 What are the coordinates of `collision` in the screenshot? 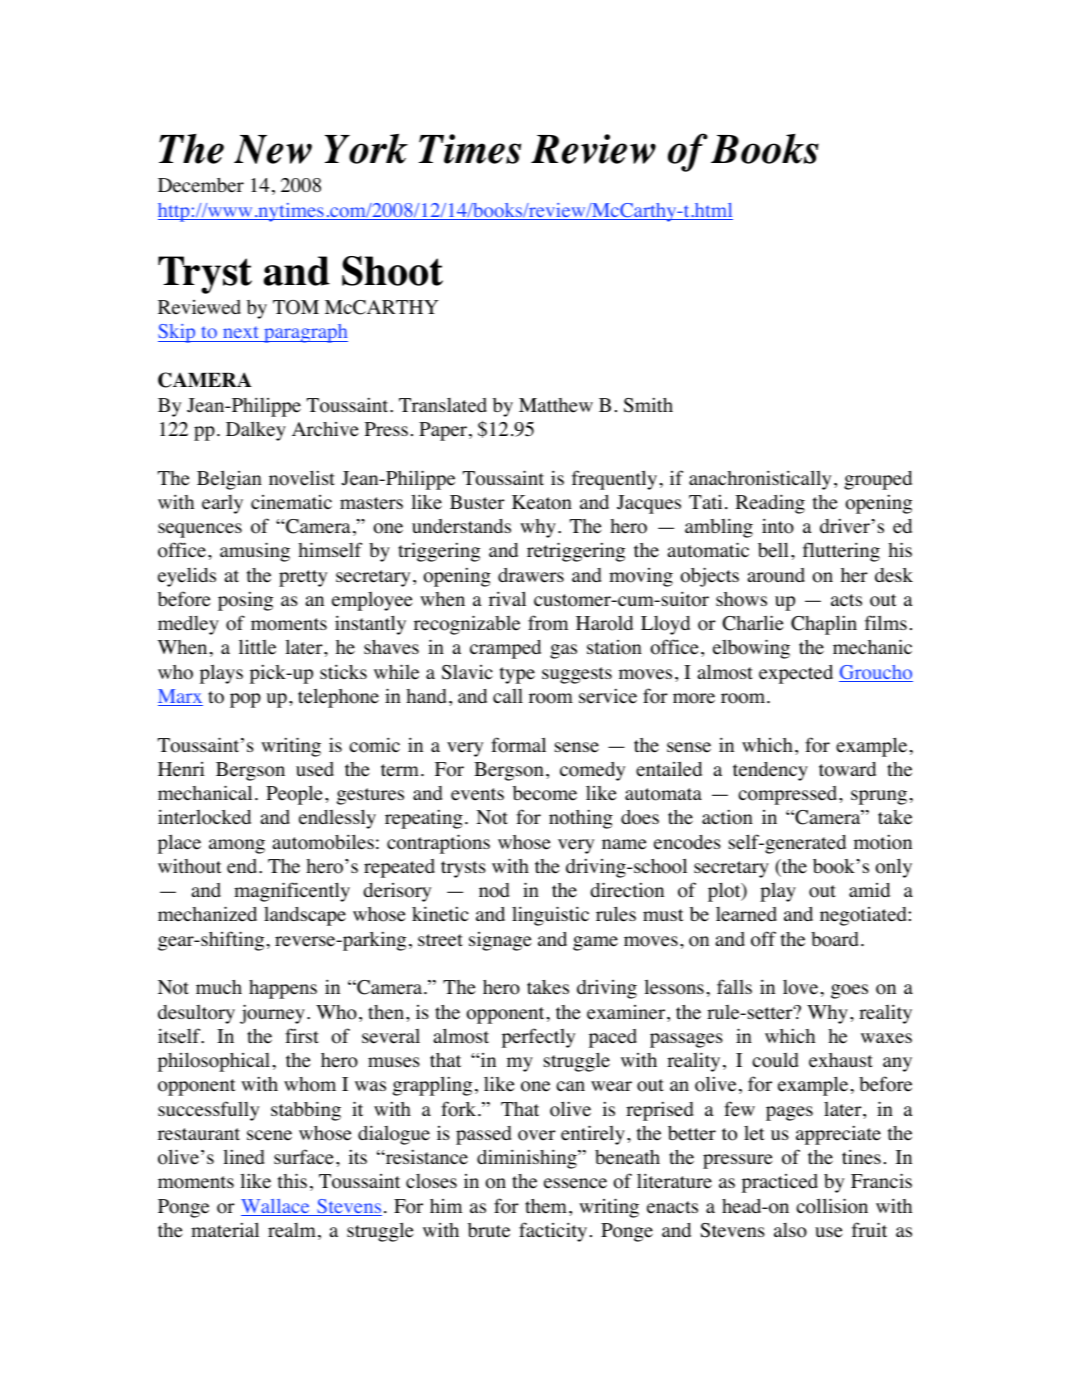 It's located at (832, 1206).
